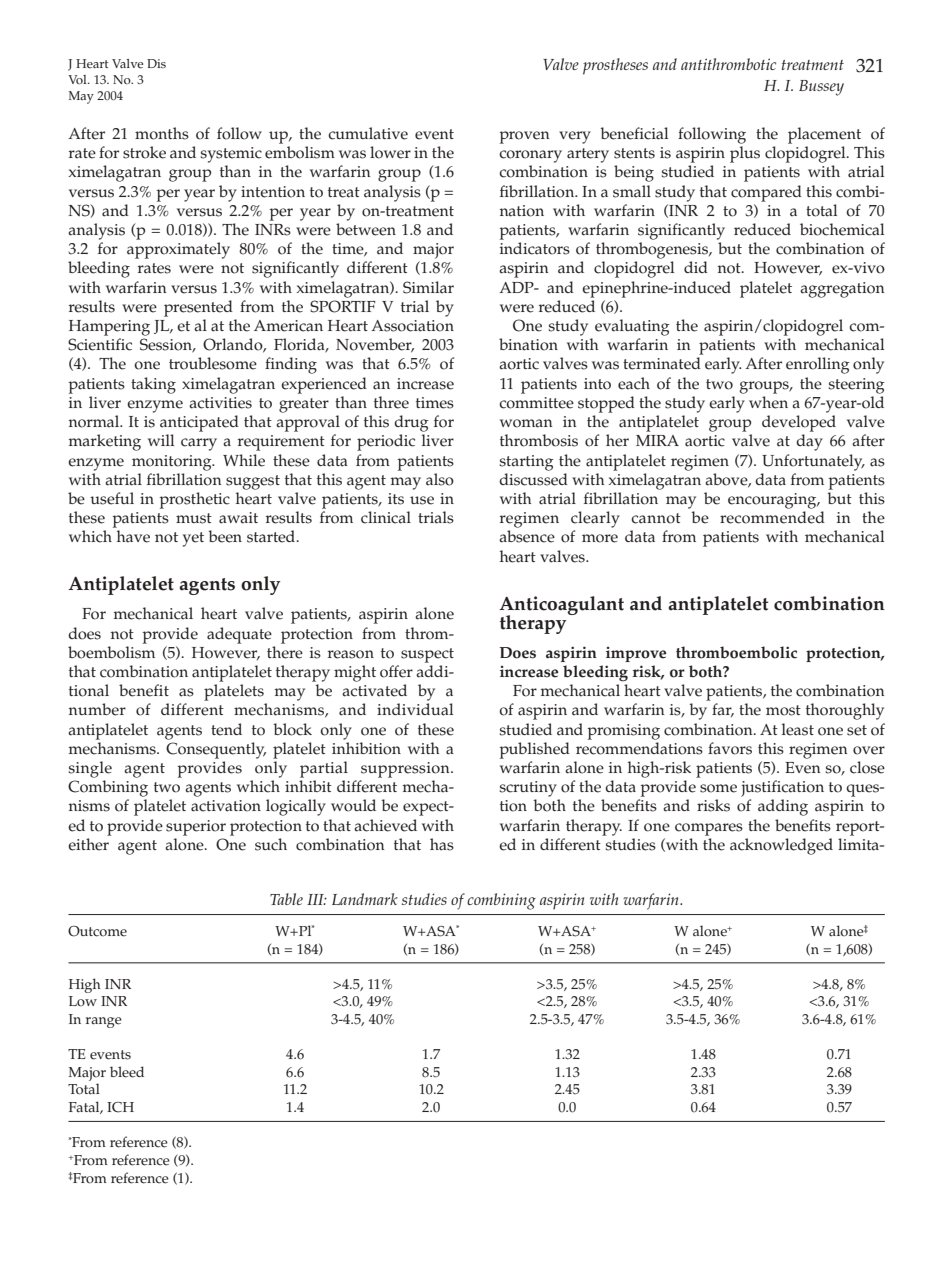  Describe the element at coordinates (824, 135) in the document. I see `placement` at that location.
